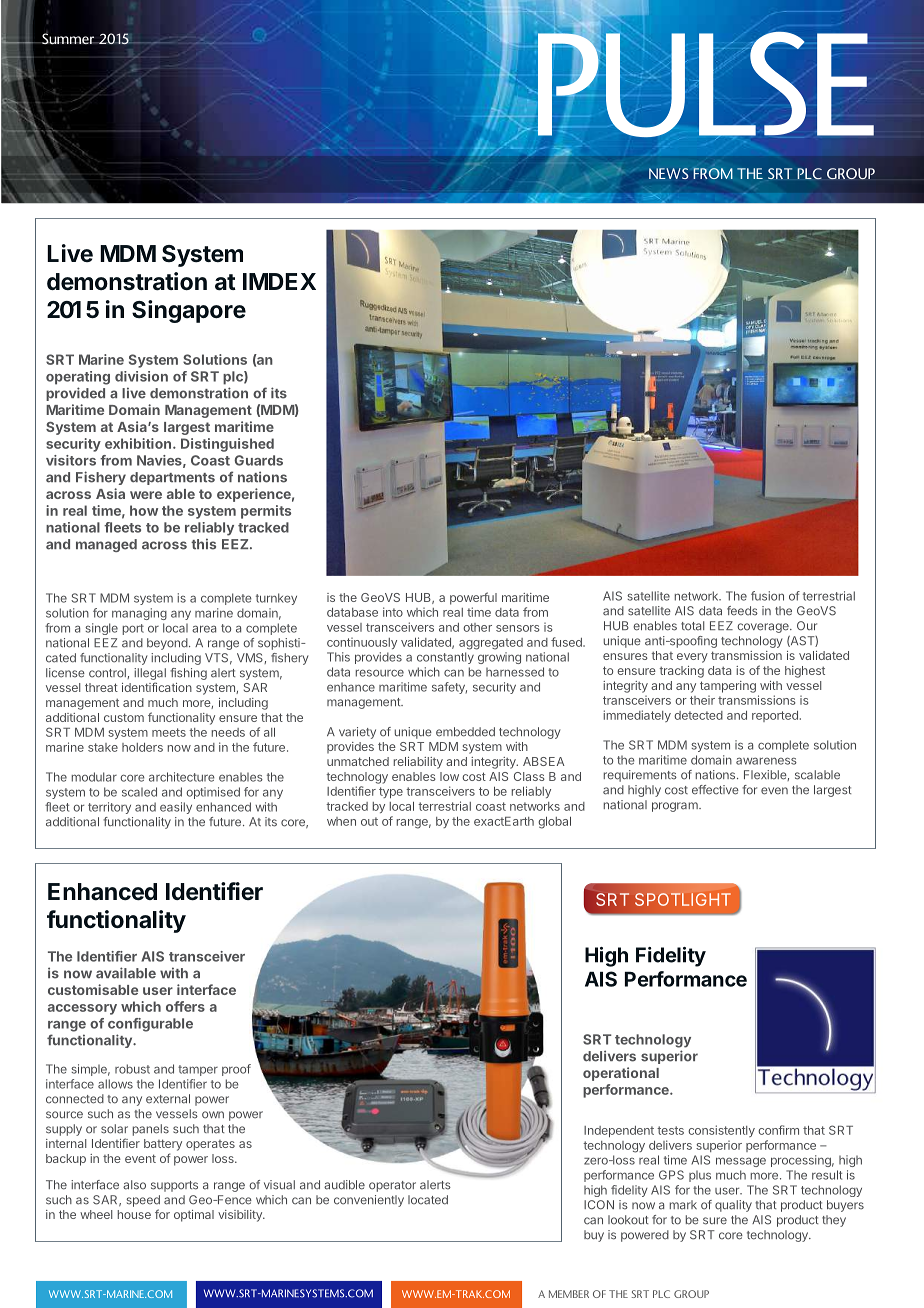  I want to click on house, so click(134, 1214).
